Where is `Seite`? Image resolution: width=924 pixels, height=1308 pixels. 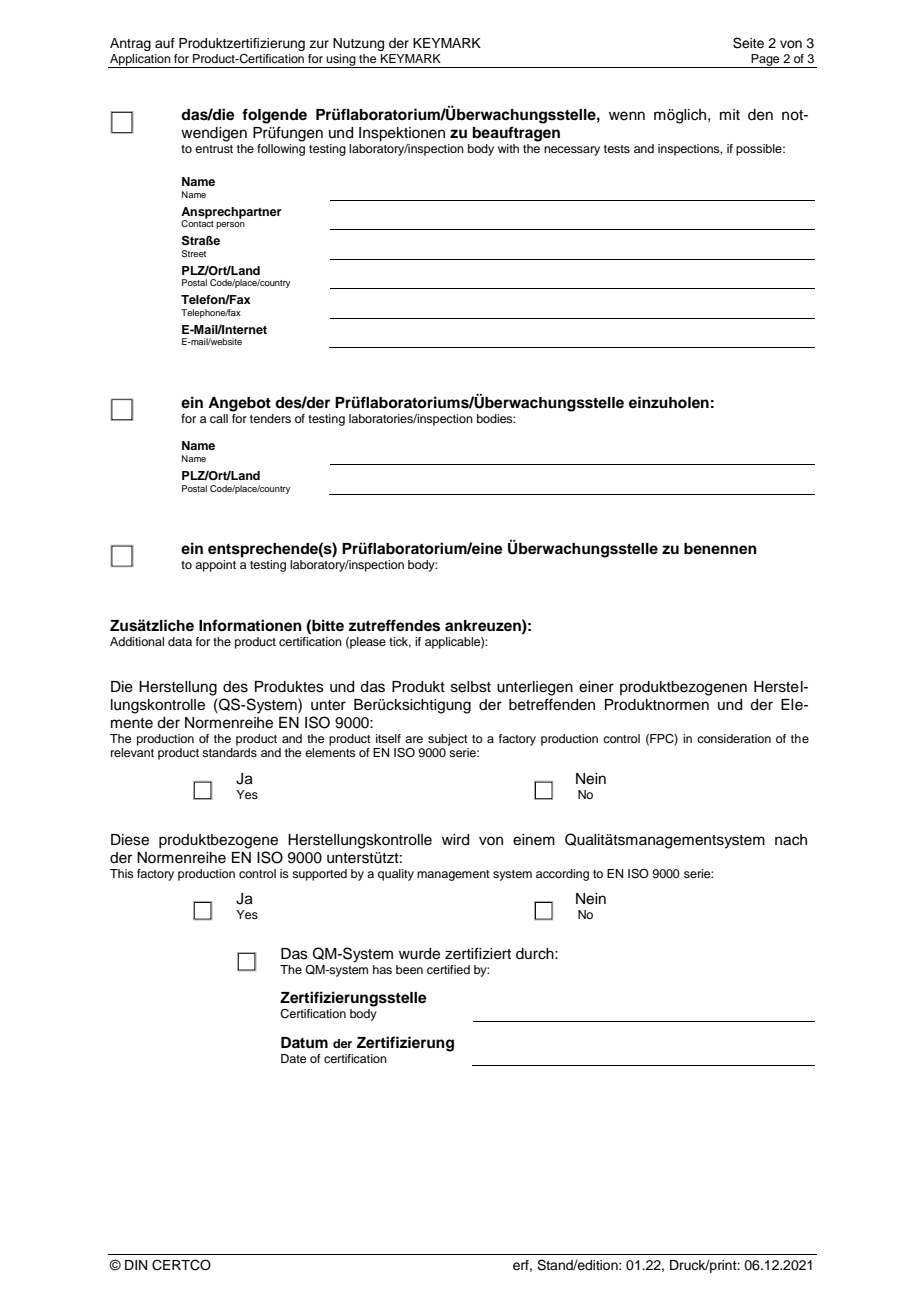 Seite is located at coordinates (748, 43).
